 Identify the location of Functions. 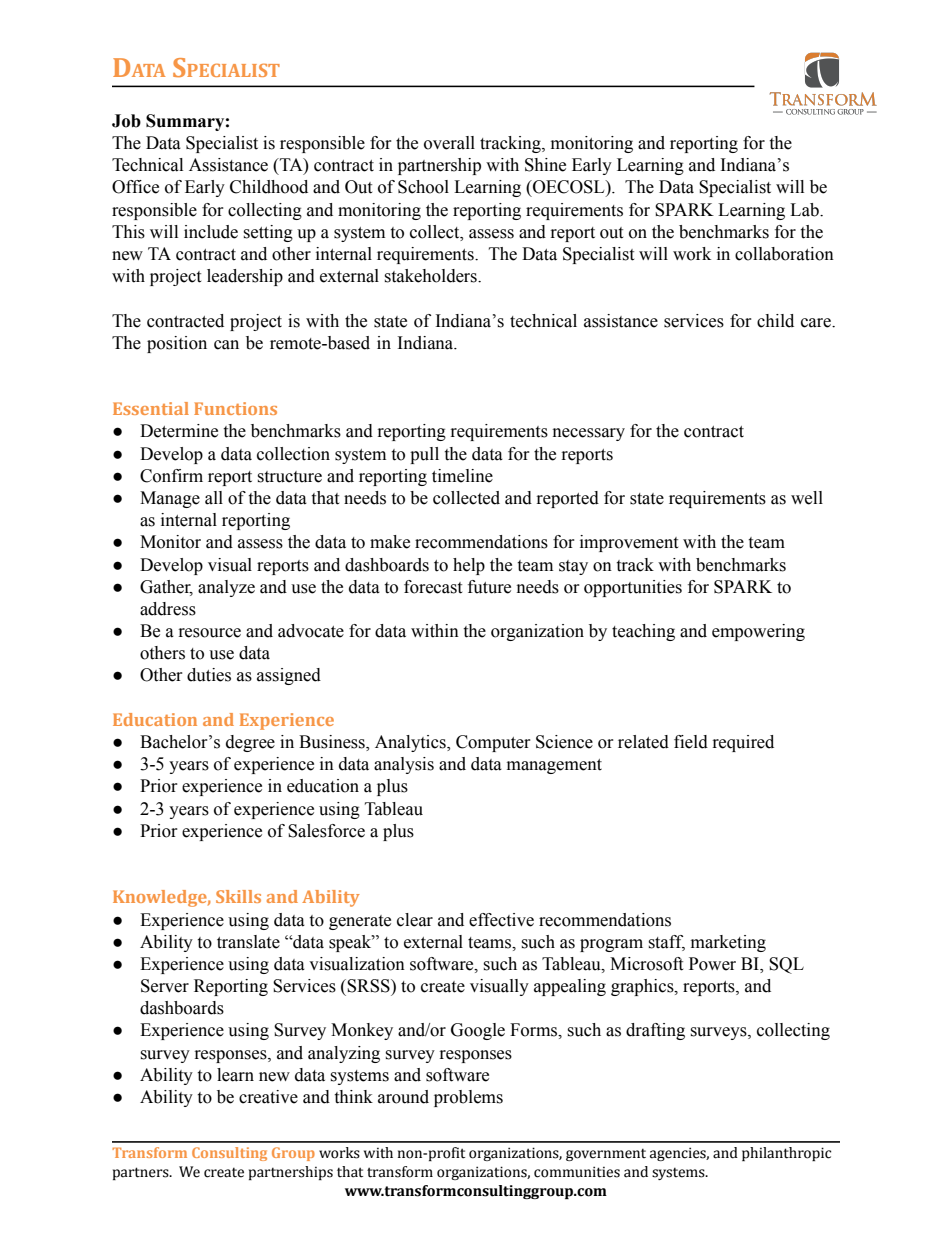
(235, 408).
